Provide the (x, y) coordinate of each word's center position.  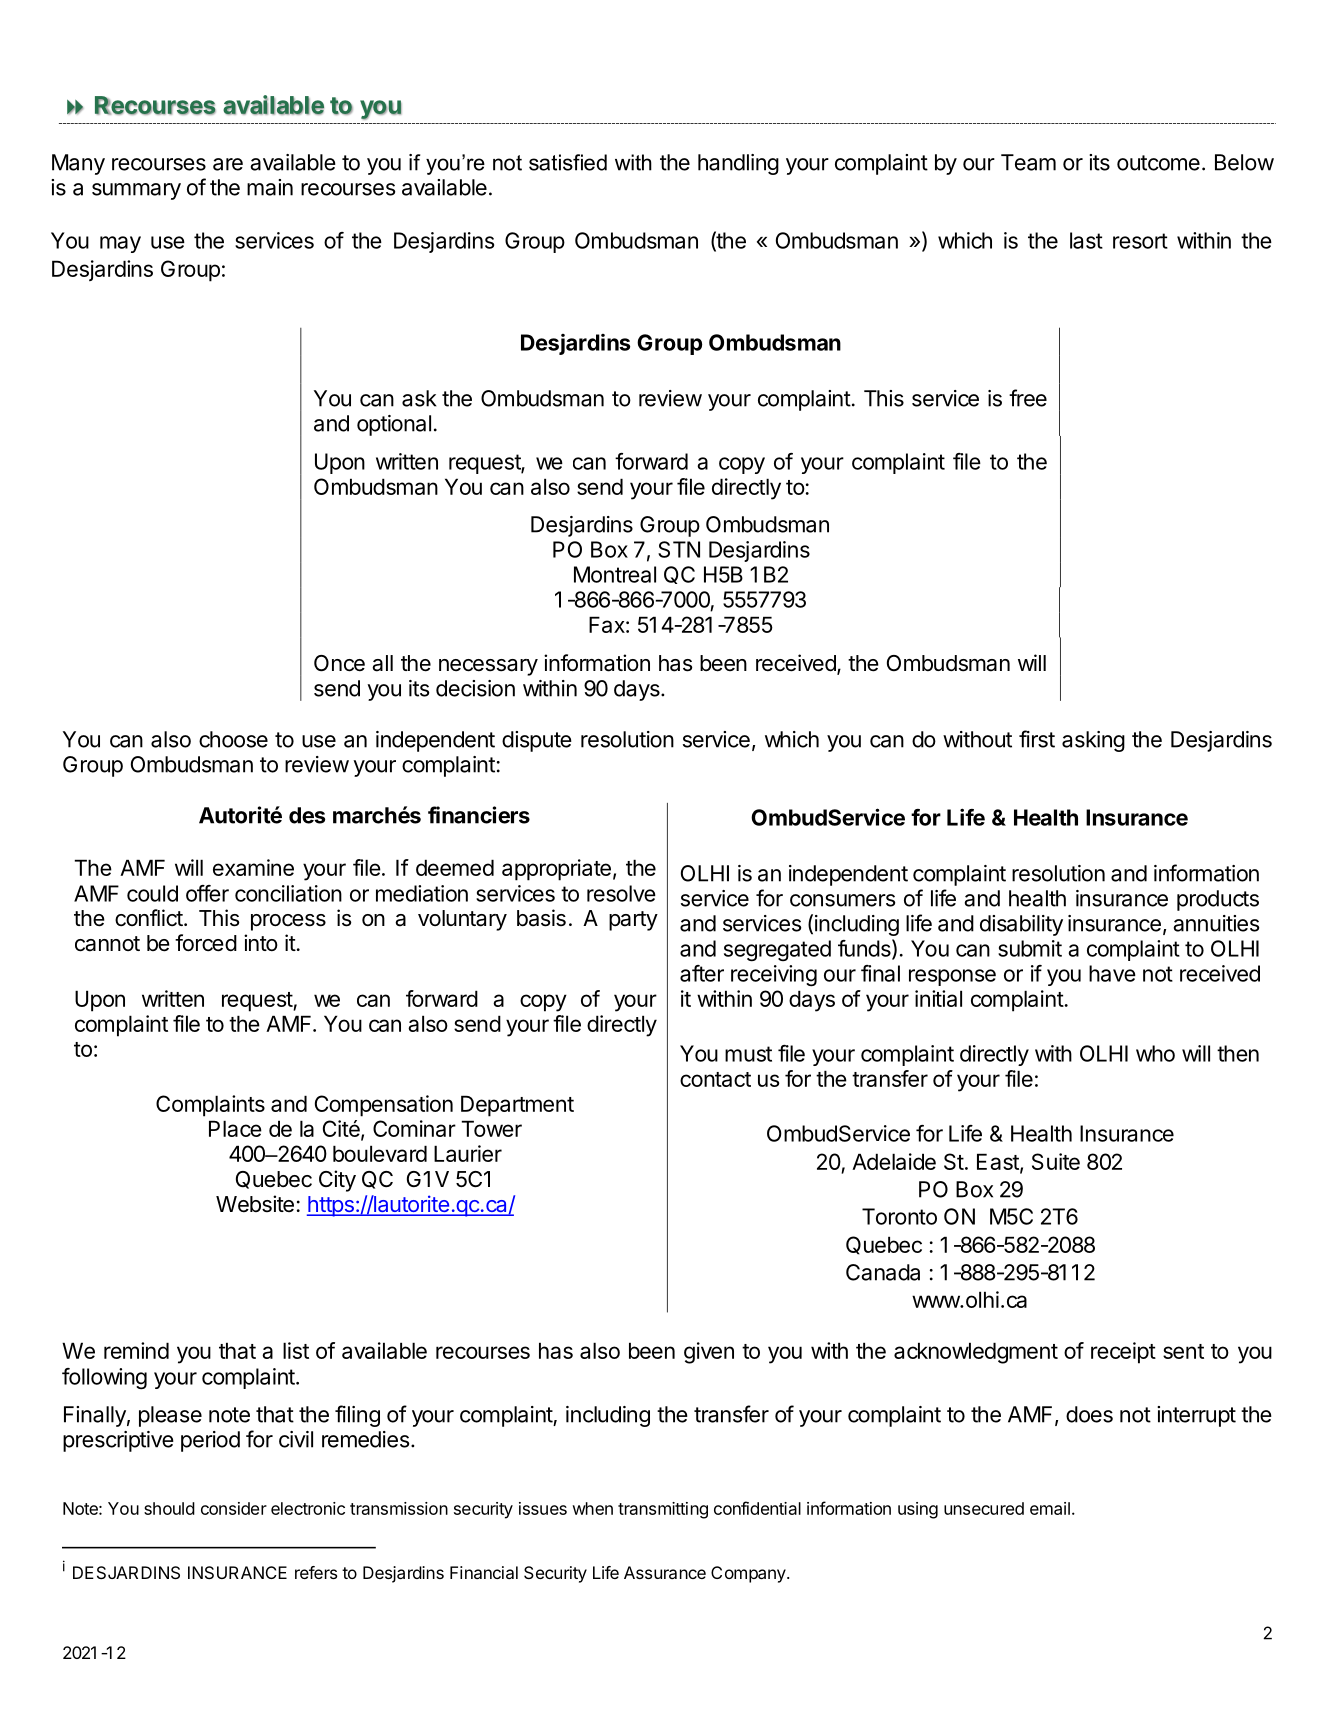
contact (715, 1079)
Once (339, 663)
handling (738, 164)
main (270, 187)
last (1086, 240)
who (1155, 1053)
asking (1093, 741)
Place (235, 1128)
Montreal (615, 574)
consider (234, 1508)
